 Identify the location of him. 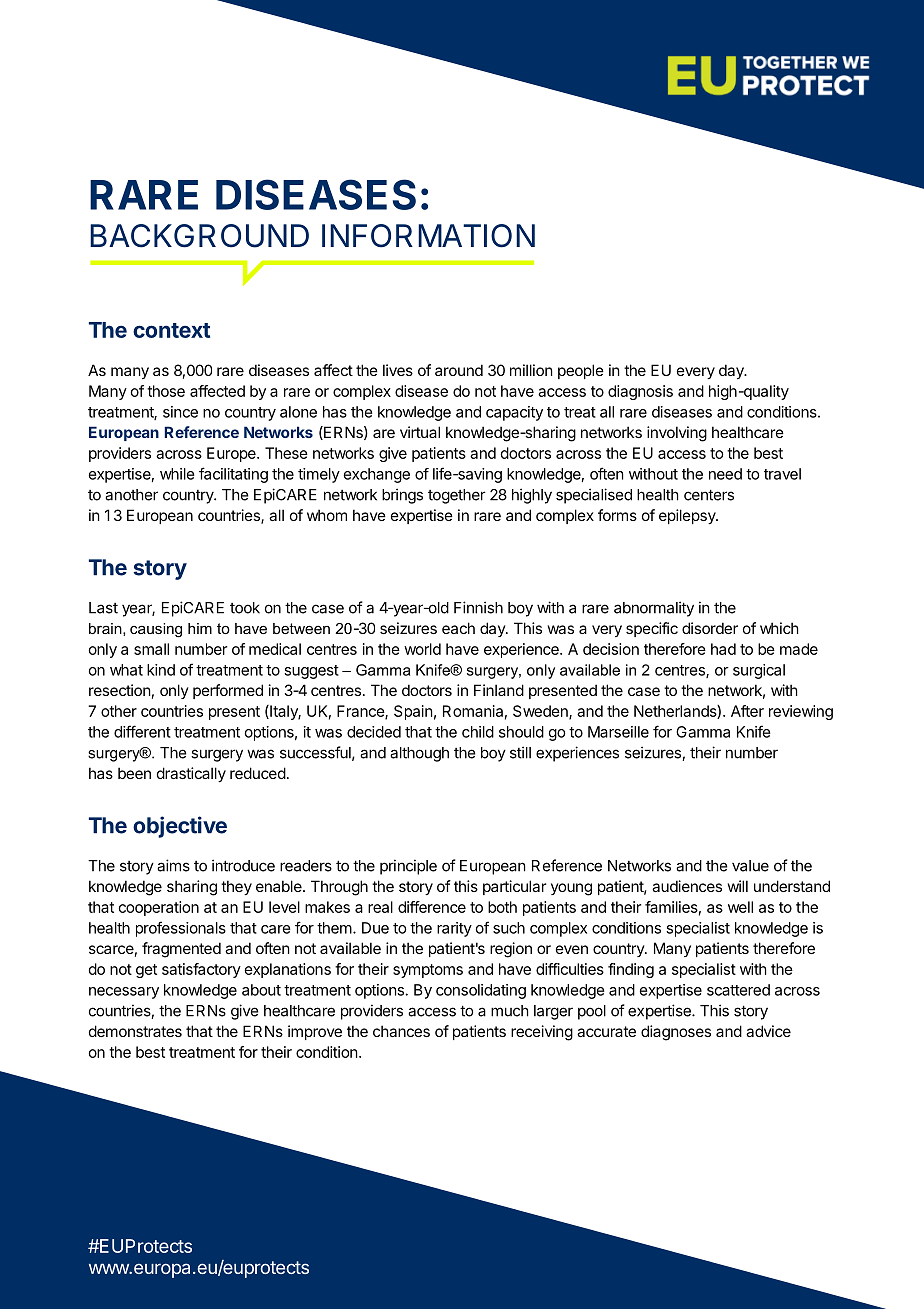
(200, 628).
